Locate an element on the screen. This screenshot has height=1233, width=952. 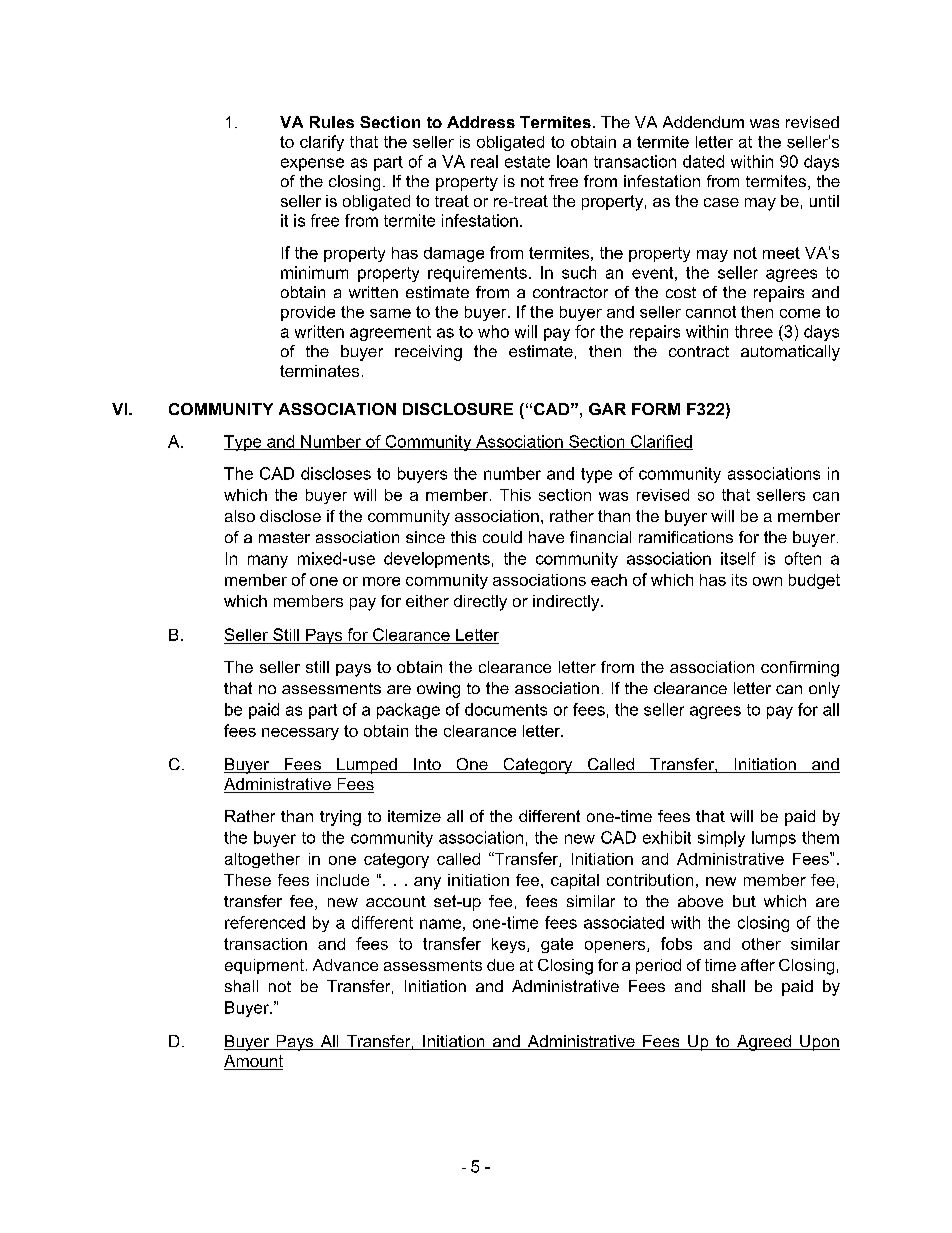
terminates is located at coordinates (319, 371).
